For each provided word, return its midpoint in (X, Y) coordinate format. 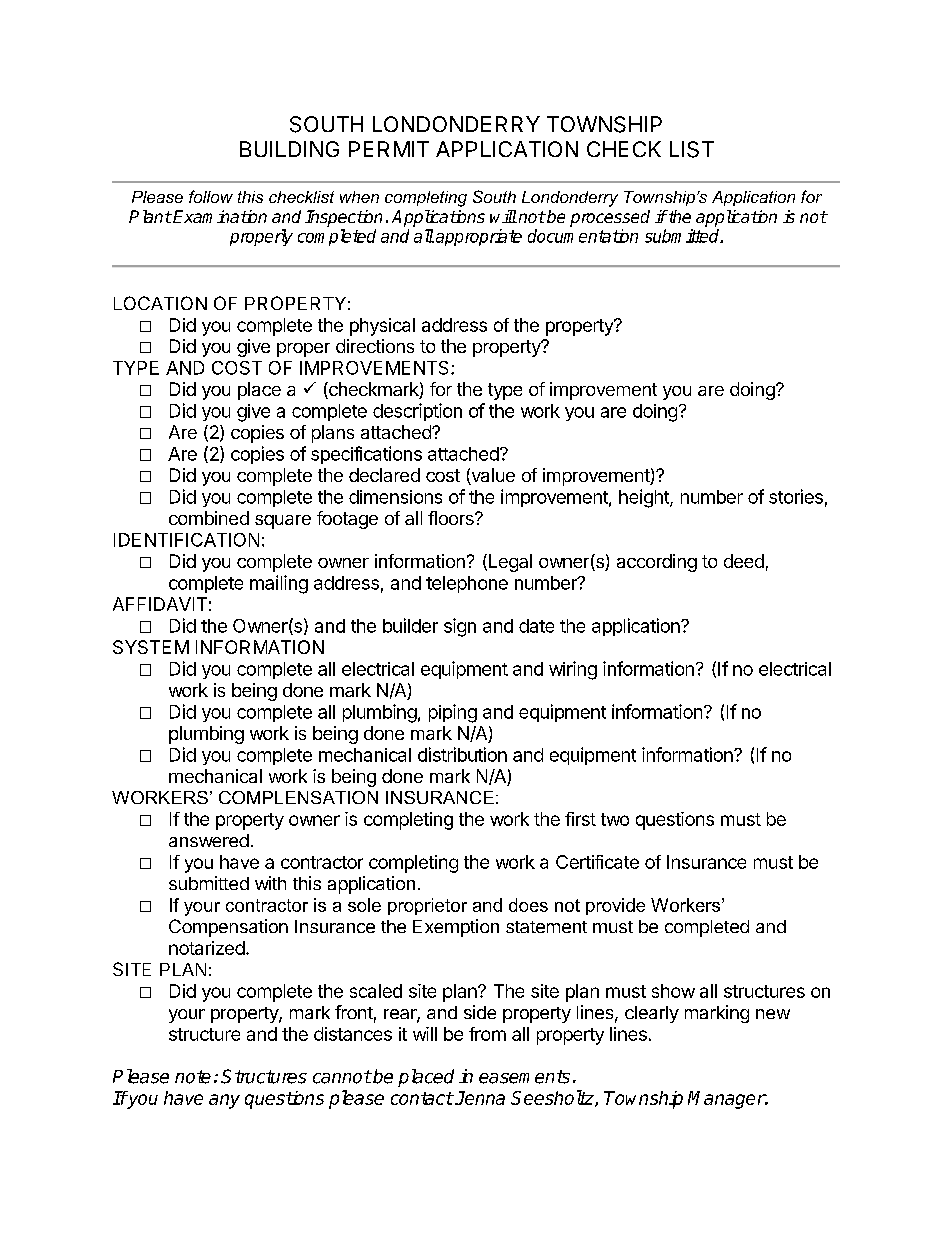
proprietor (427, 906)
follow (211, 196)
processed (610, 218)
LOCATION (160, 303)
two (615, 819)
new (773, 1014)
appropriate (479, 237)
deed (744, 561)
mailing (279, 584)
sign (460, 627)
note (193, 1077)
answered (209, 840)
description (417, 412)
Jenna (479, 1098)
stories (796, 496)
